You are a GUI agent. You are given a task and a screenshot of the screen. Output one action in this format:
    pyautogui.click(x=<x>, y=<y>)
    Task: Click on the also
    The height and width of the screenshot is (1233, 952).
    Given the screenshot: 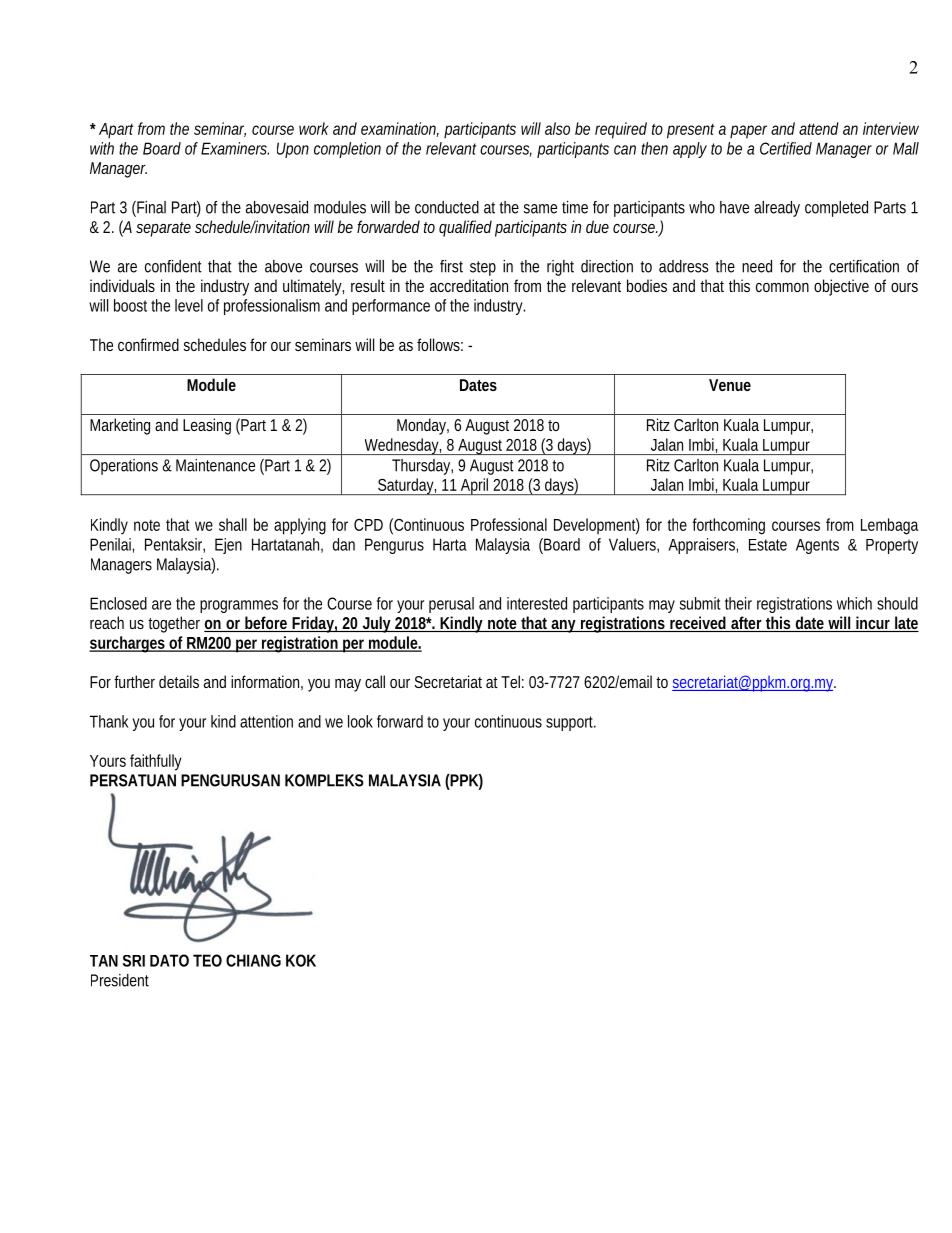 What is the action you would take?
    pyautogui.click(x=557, y=128)
